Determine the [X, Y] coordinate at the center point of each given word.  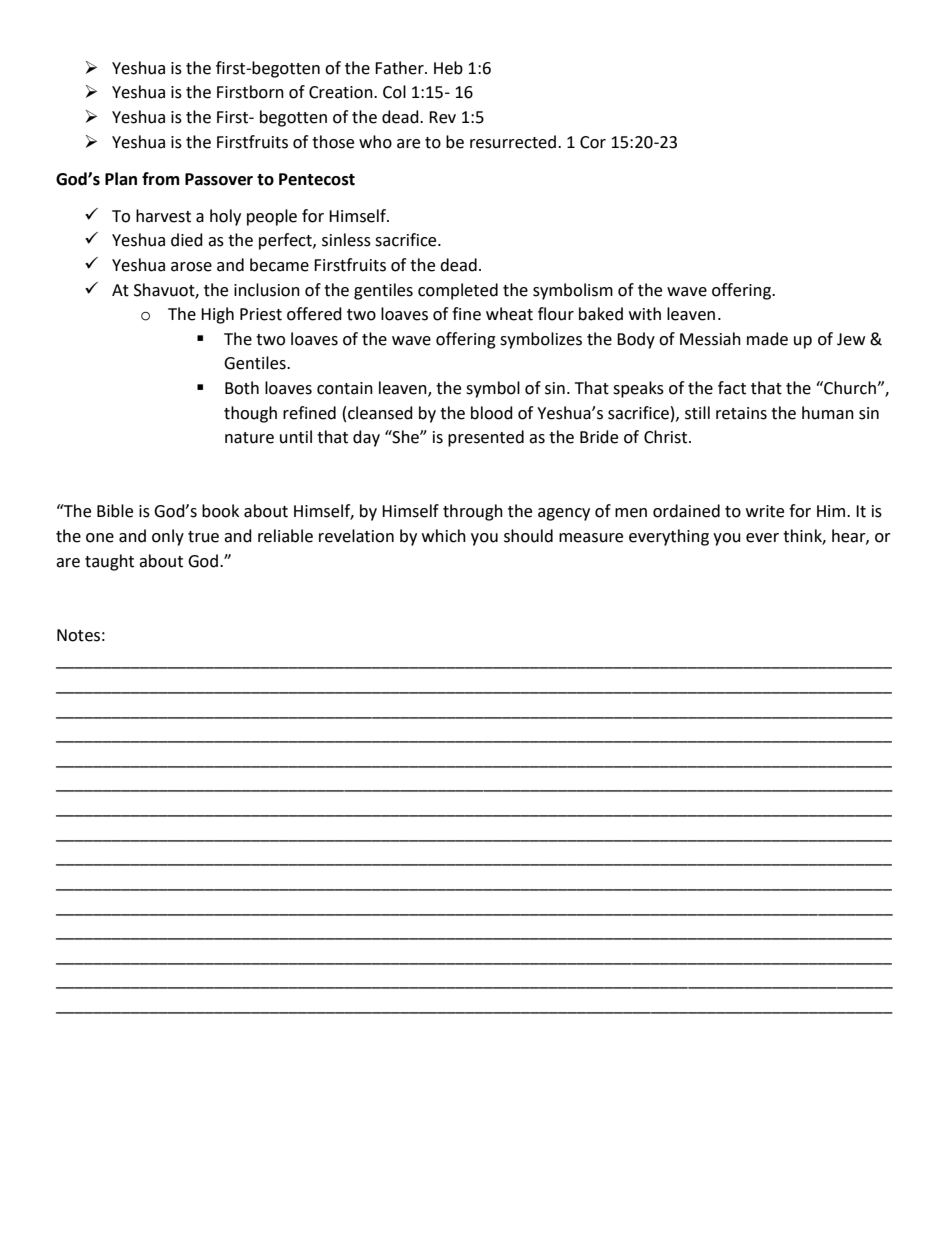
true [203, 537]
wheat [509, 314]
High [217, 315]
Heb [448, 68]
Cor [593, 142]
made [767, 339]
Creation [342, 92]
